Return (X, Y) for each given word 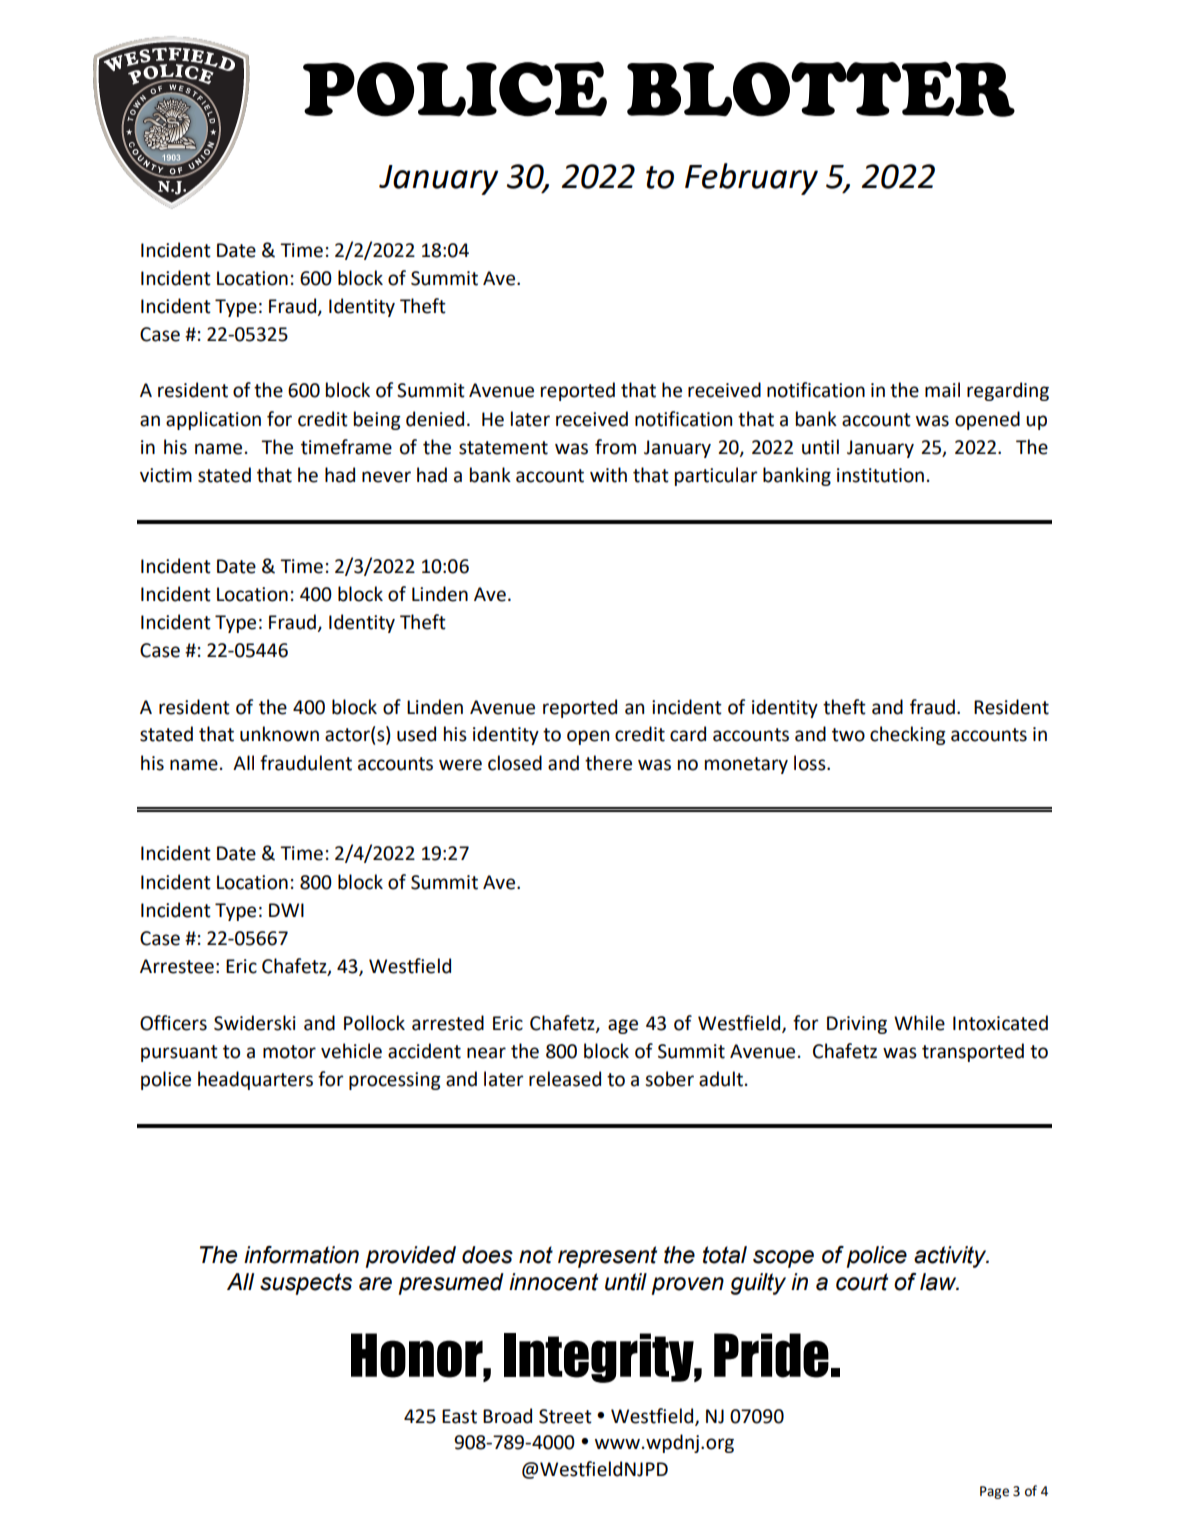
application (213, 420)
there (608, 763)
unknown (279, 734)
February (751, 179)
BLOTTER (821, 89)
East (459, 1416)
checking (908, 735)
